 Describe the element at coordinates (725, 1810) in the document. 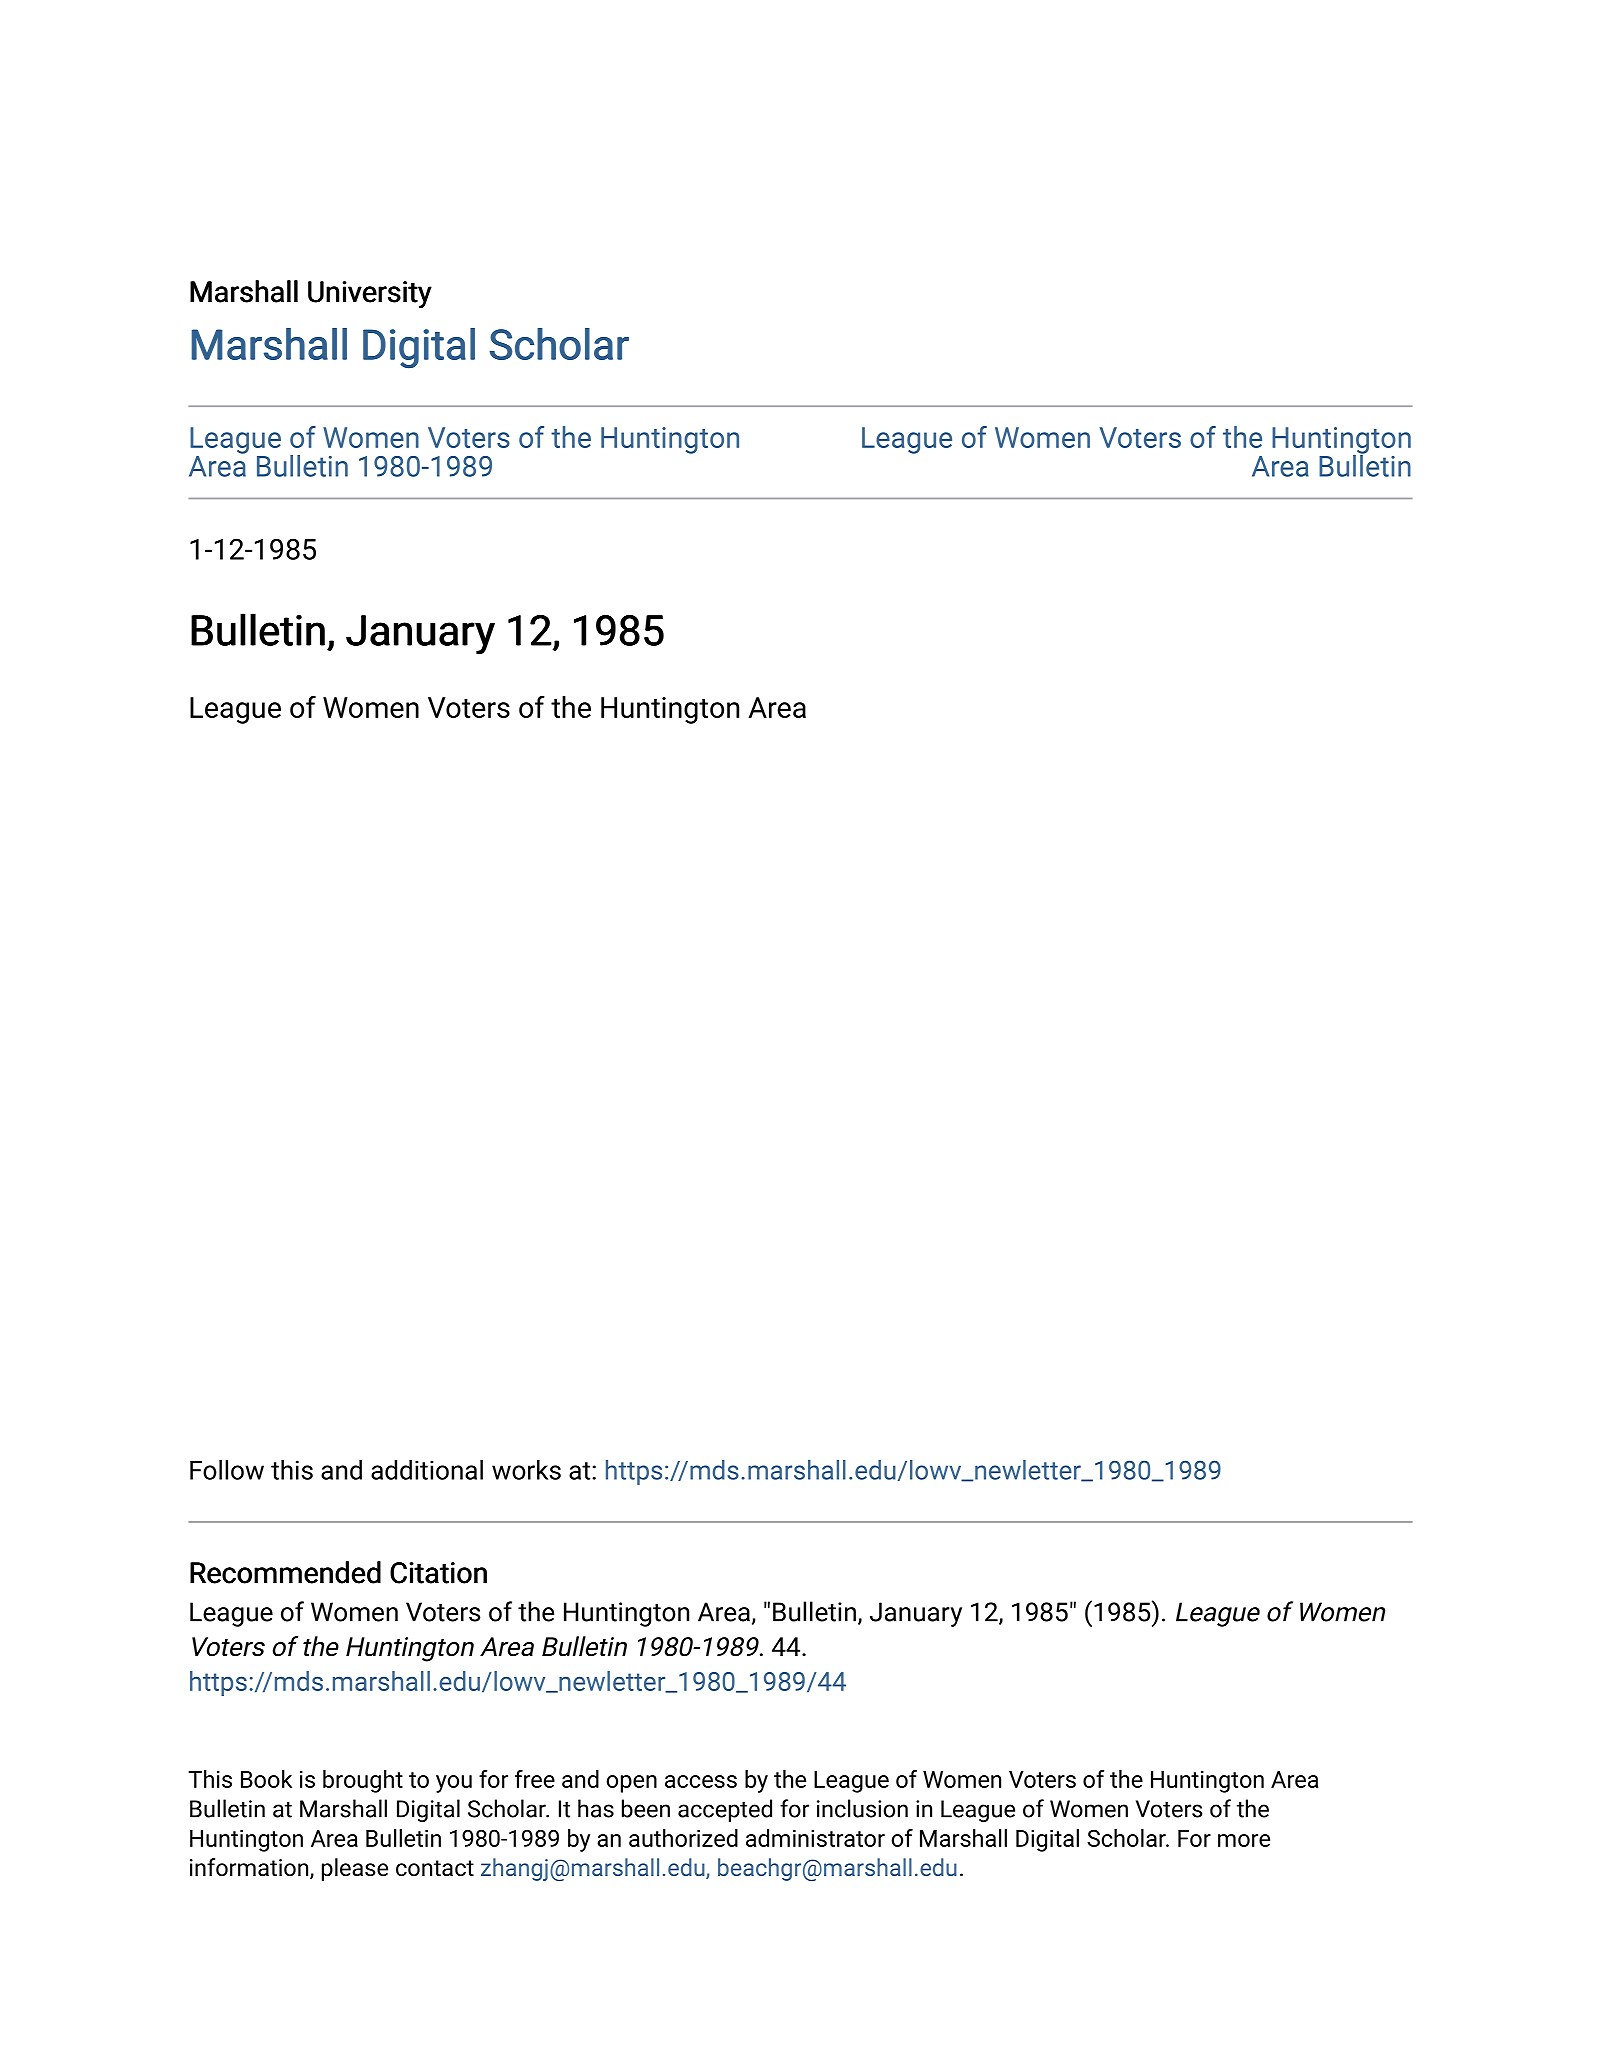

I see `accepted` at that location.
